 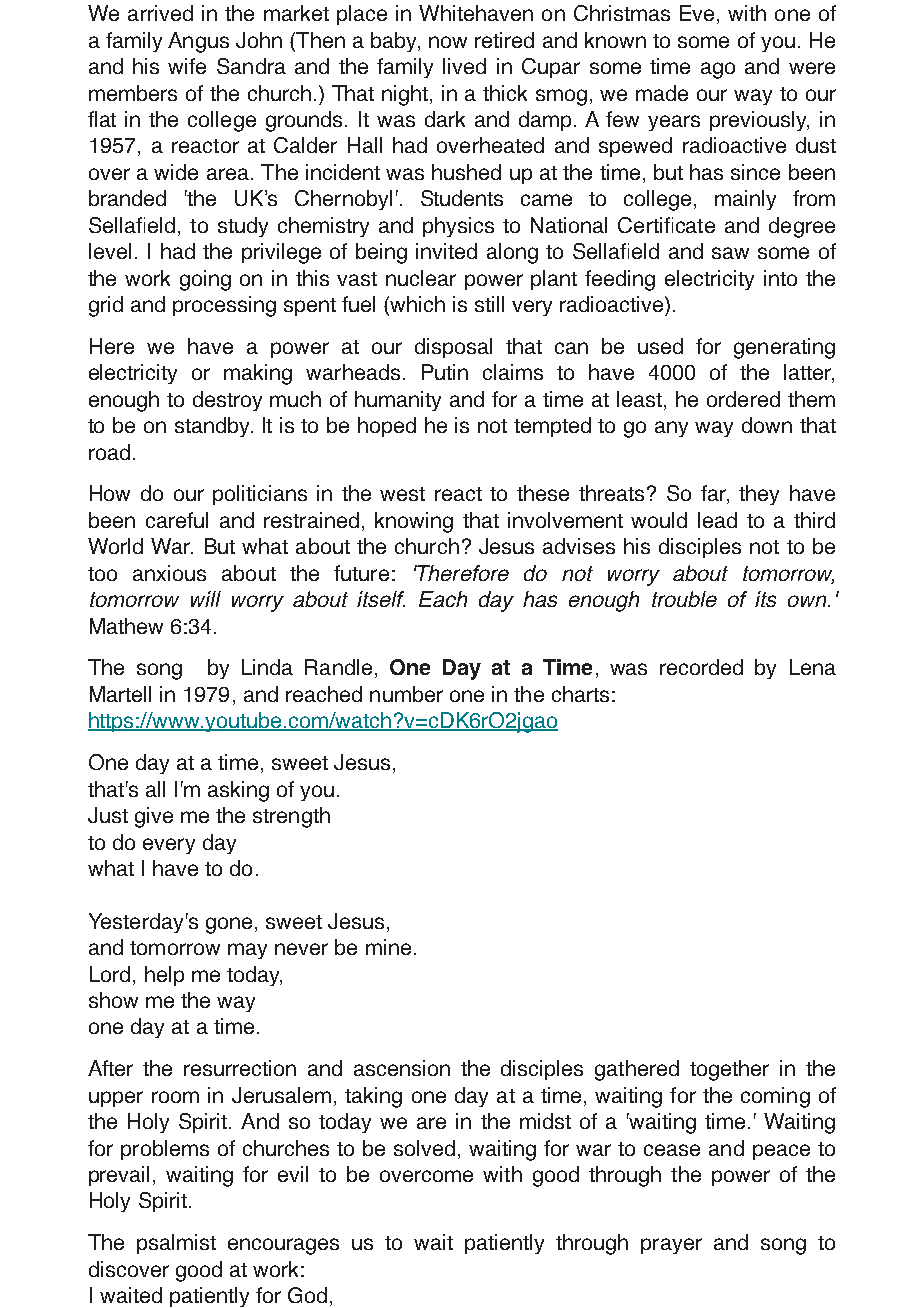 I want to click on help, so click(x=164, y=976).
